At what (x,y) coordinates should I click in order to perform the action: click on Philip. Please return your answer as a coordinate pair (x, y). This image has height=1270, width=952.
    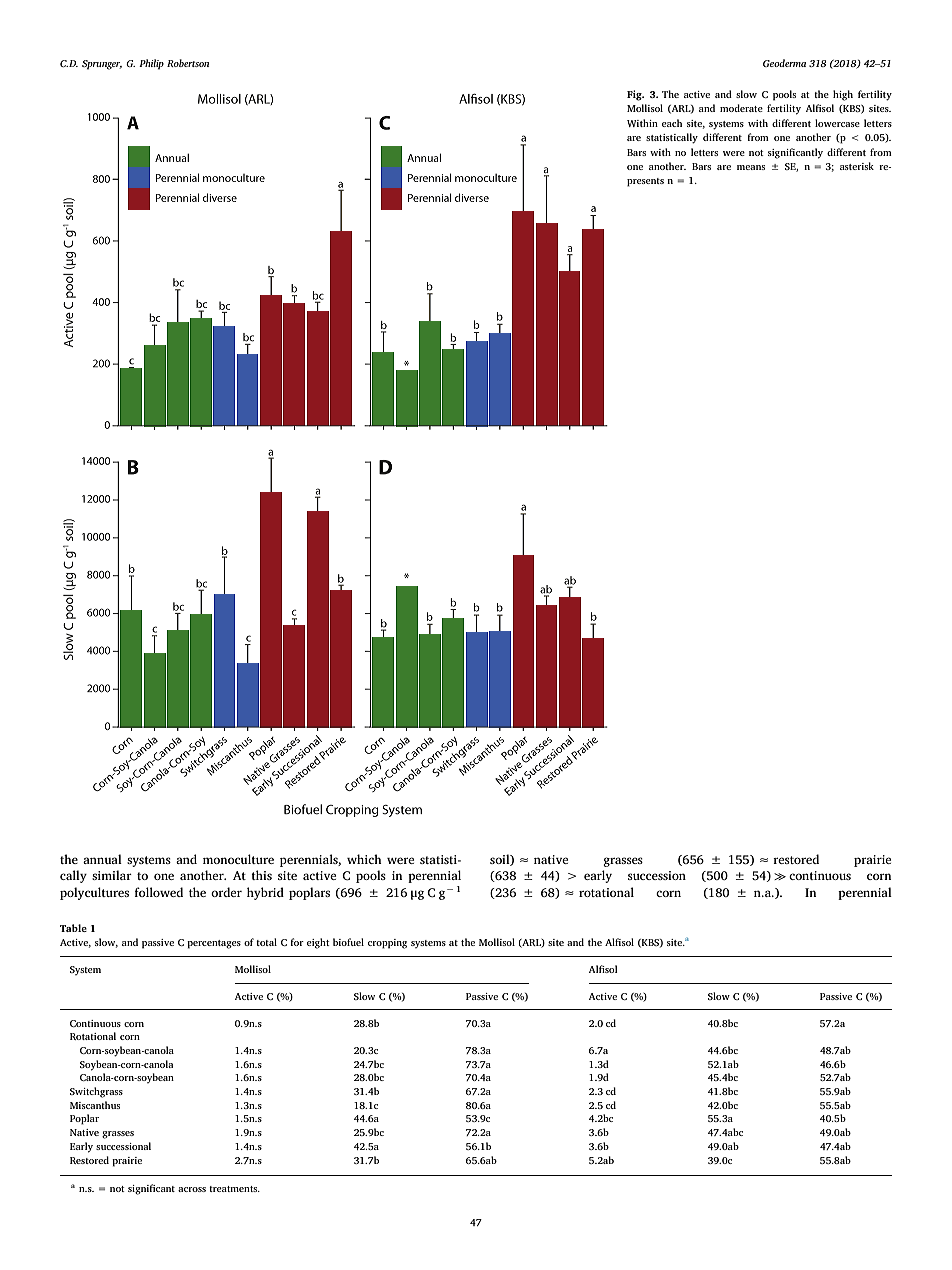
    Looking at the image, I should click on (151, 64).
